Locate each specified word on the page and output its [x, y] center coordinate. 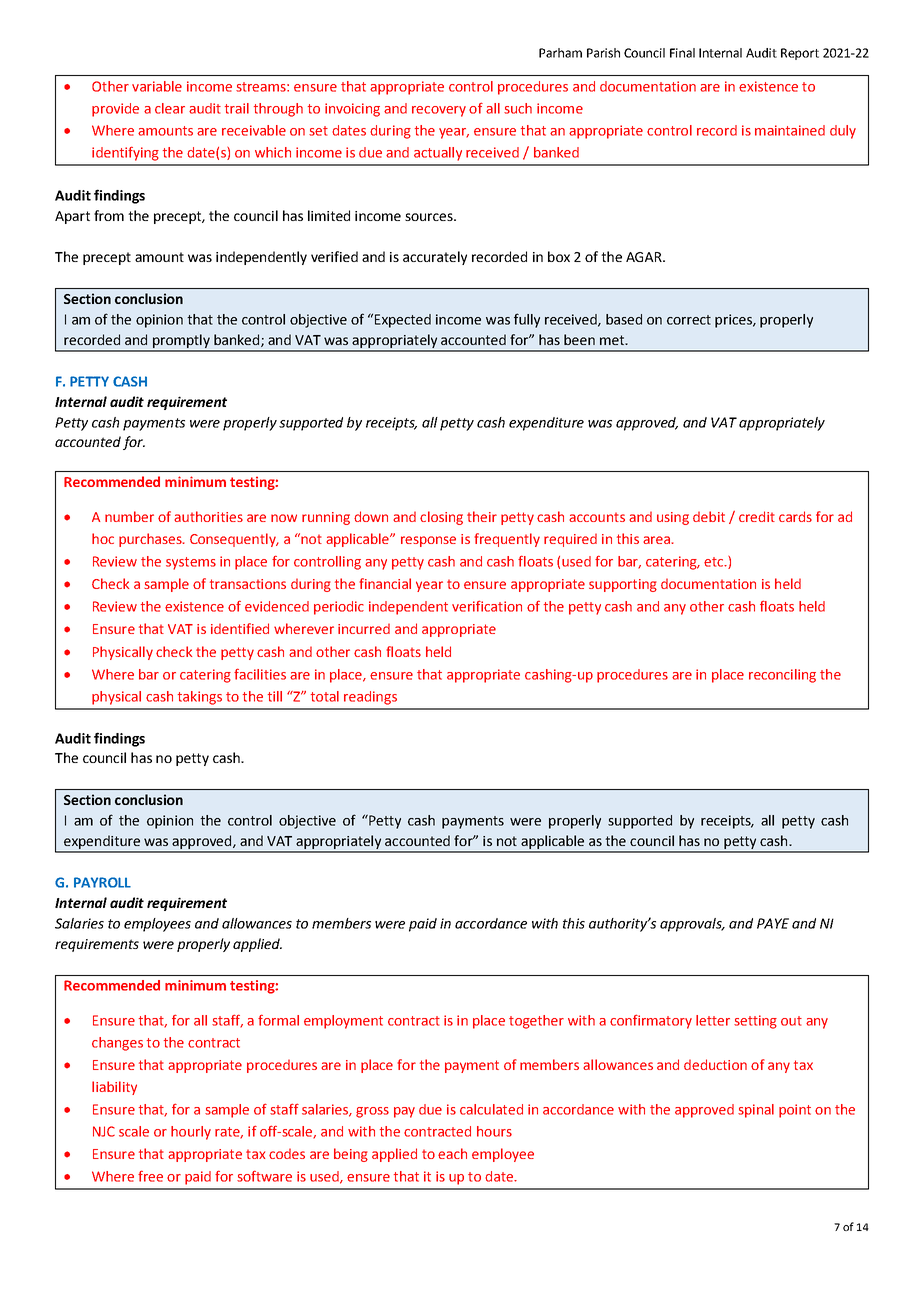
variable [157, 86]
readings [370, 698]
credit [757, 516]
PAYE [773, 923]
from [109, 215]
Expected [403, 321]
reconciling [782, 676]
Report [800, 54]
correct [689, 320]
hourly [191, 1133]
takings [200, 698]
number [129, 516]
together [536, 1022]
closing [441, 518]
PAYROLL [102, 882]
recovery [439, 111]
